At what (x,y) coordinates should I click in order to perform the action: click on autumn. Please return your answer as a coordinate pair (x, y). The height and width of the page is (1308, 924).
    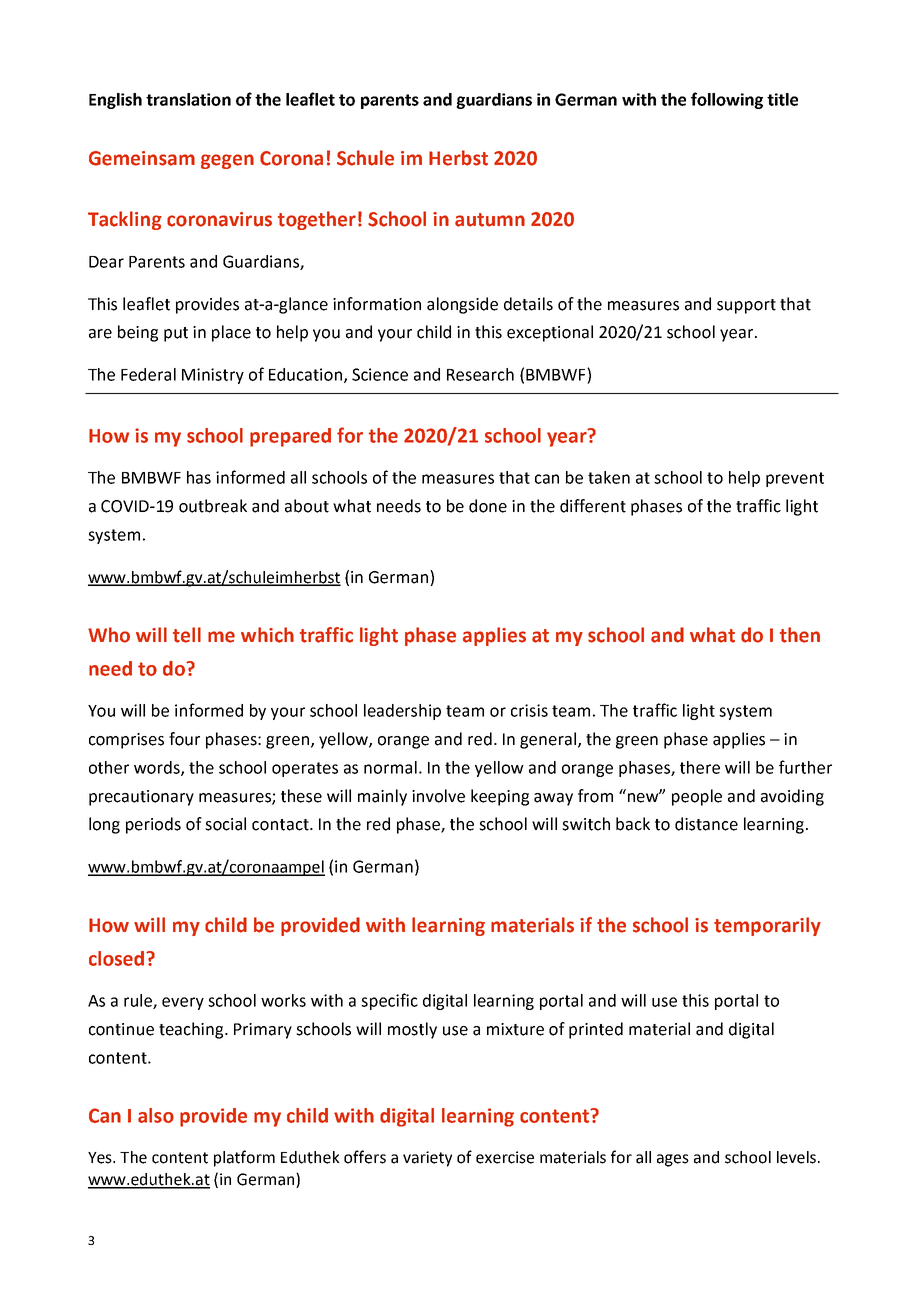
    Looking at the image, I should click on (490, 220).
